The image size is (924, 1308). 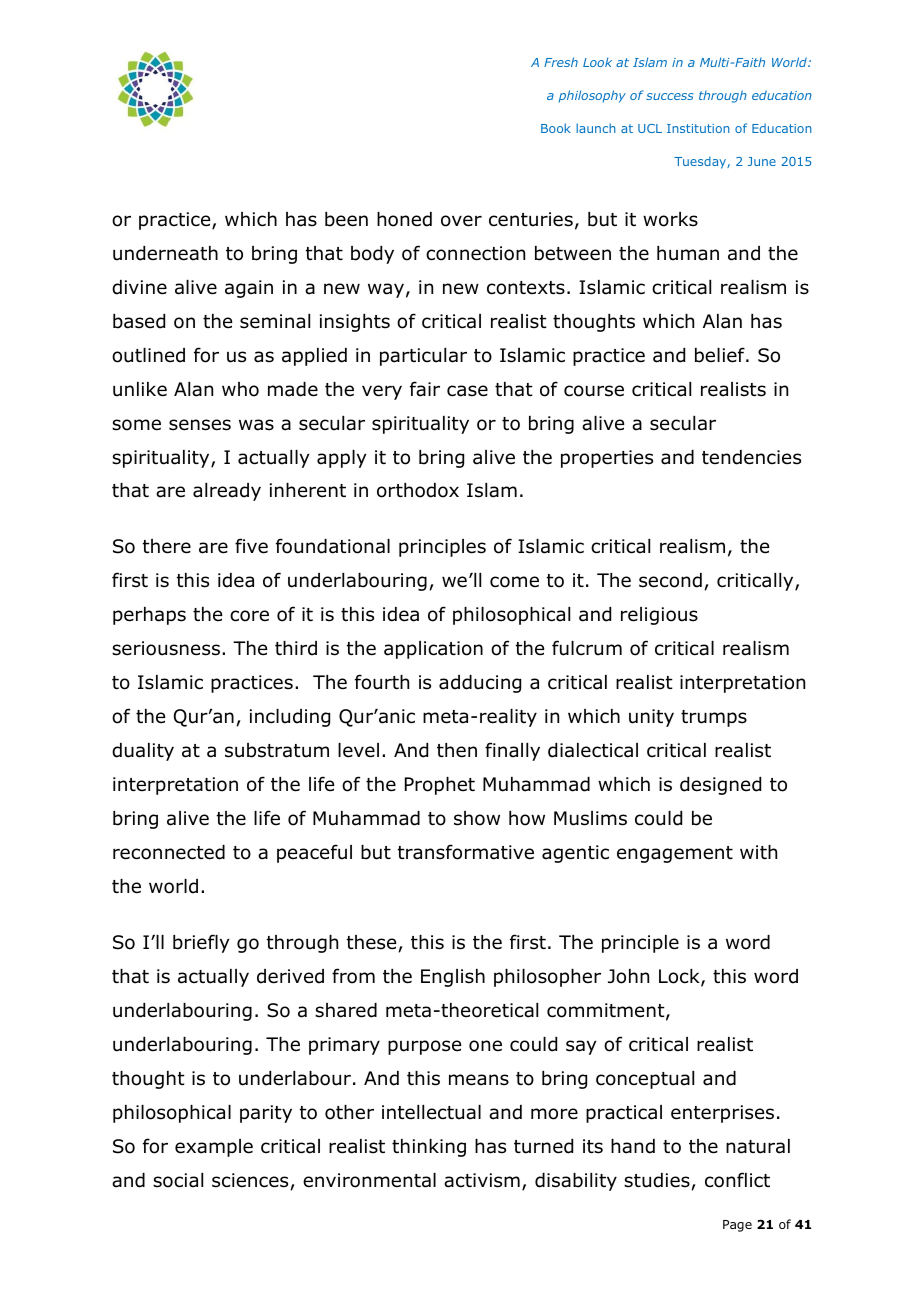 I want to click on application, so click(x=433, y=650).
